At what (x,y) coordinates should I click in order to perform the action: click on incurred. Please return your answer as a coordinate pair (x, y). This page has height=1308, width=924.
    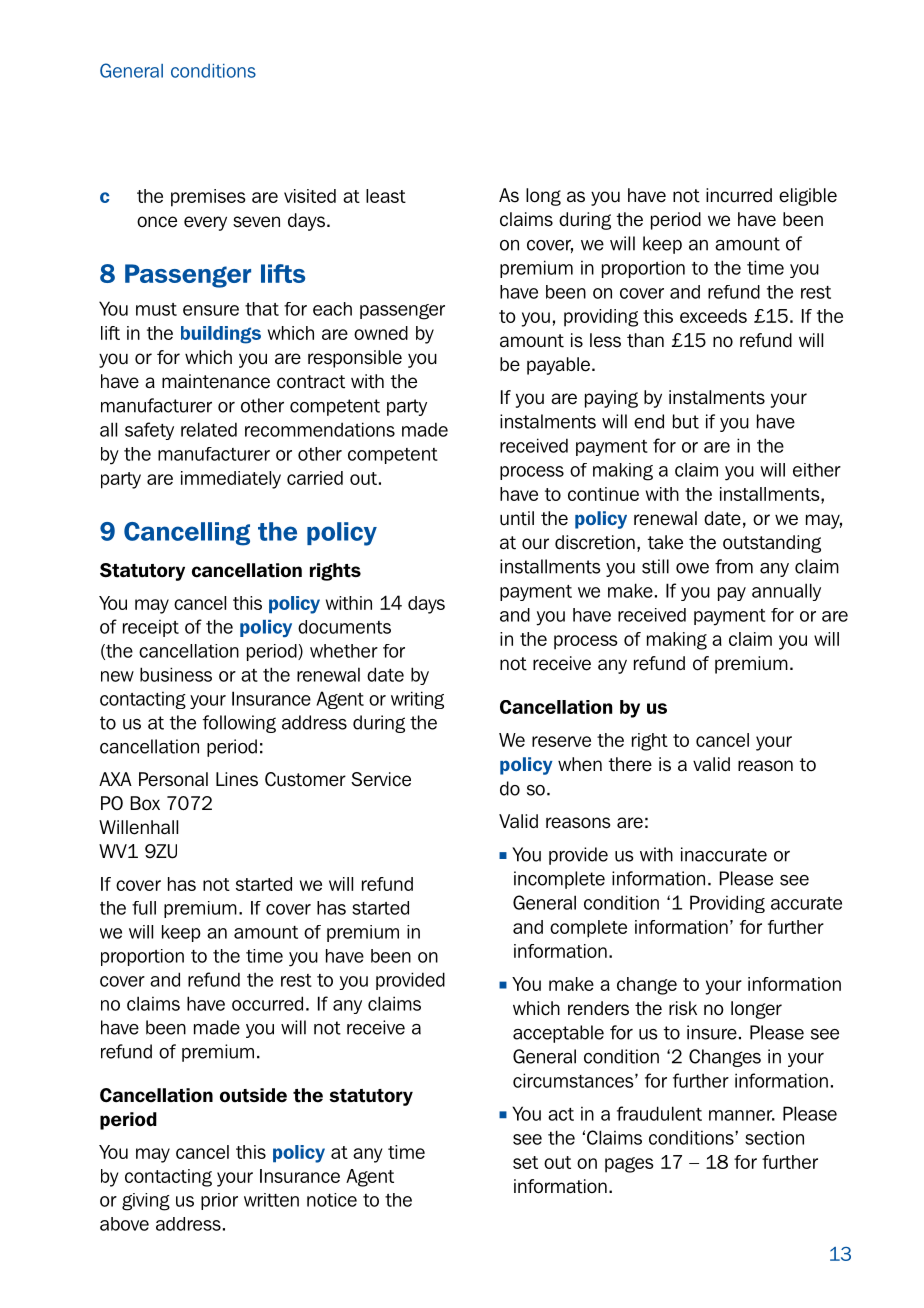
    Looking at the image, I should click on (739, 195).
